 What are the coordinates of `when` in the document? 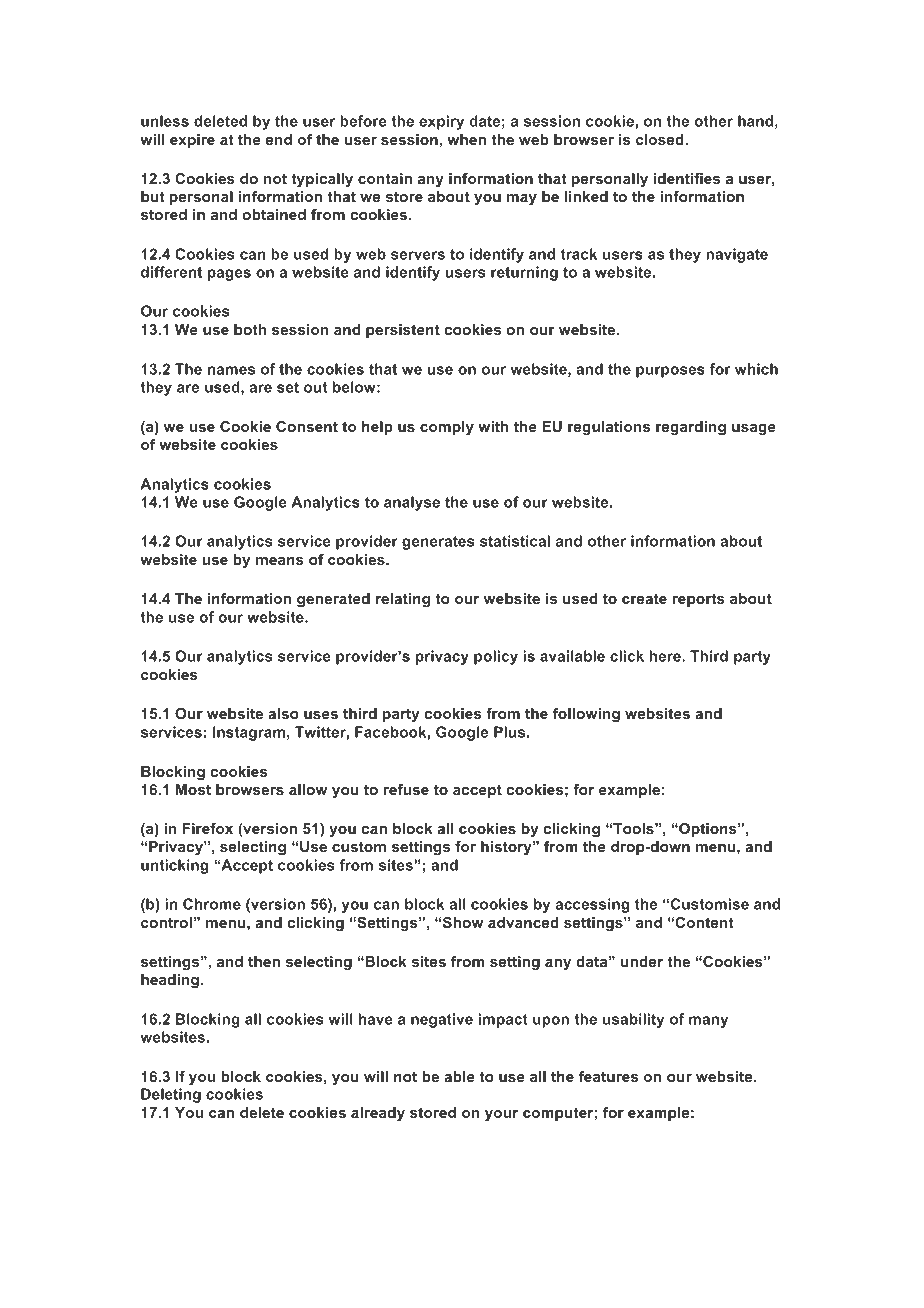 It's located at (466, 139).
